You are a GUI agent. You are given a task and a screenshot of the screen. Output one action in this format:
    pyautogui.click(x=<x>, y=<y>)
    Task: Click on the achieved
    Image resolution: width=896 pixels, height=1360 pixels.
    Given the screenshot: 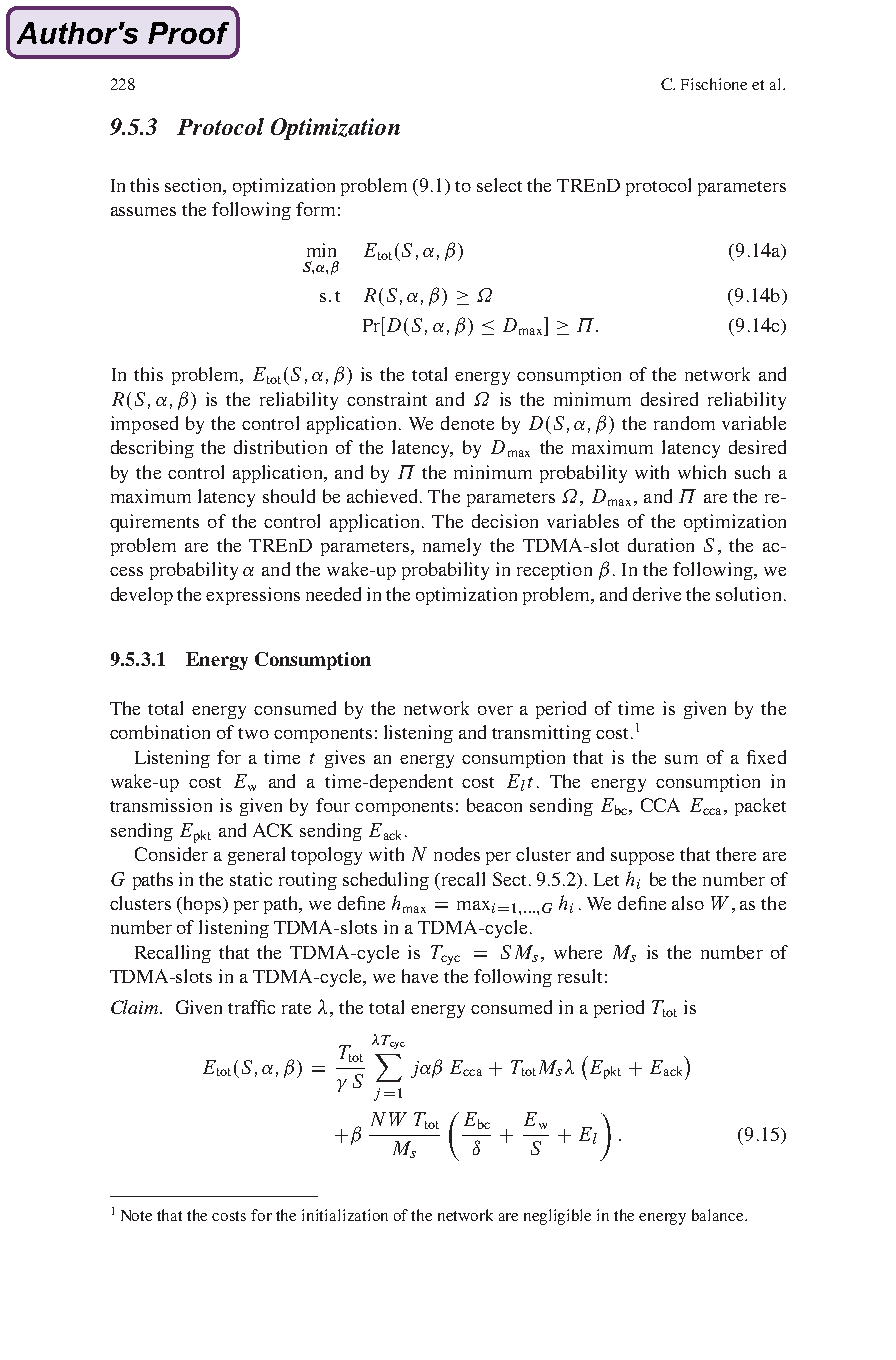 What is the action you would take?
    pyautogui.click(x=384, y=496)
